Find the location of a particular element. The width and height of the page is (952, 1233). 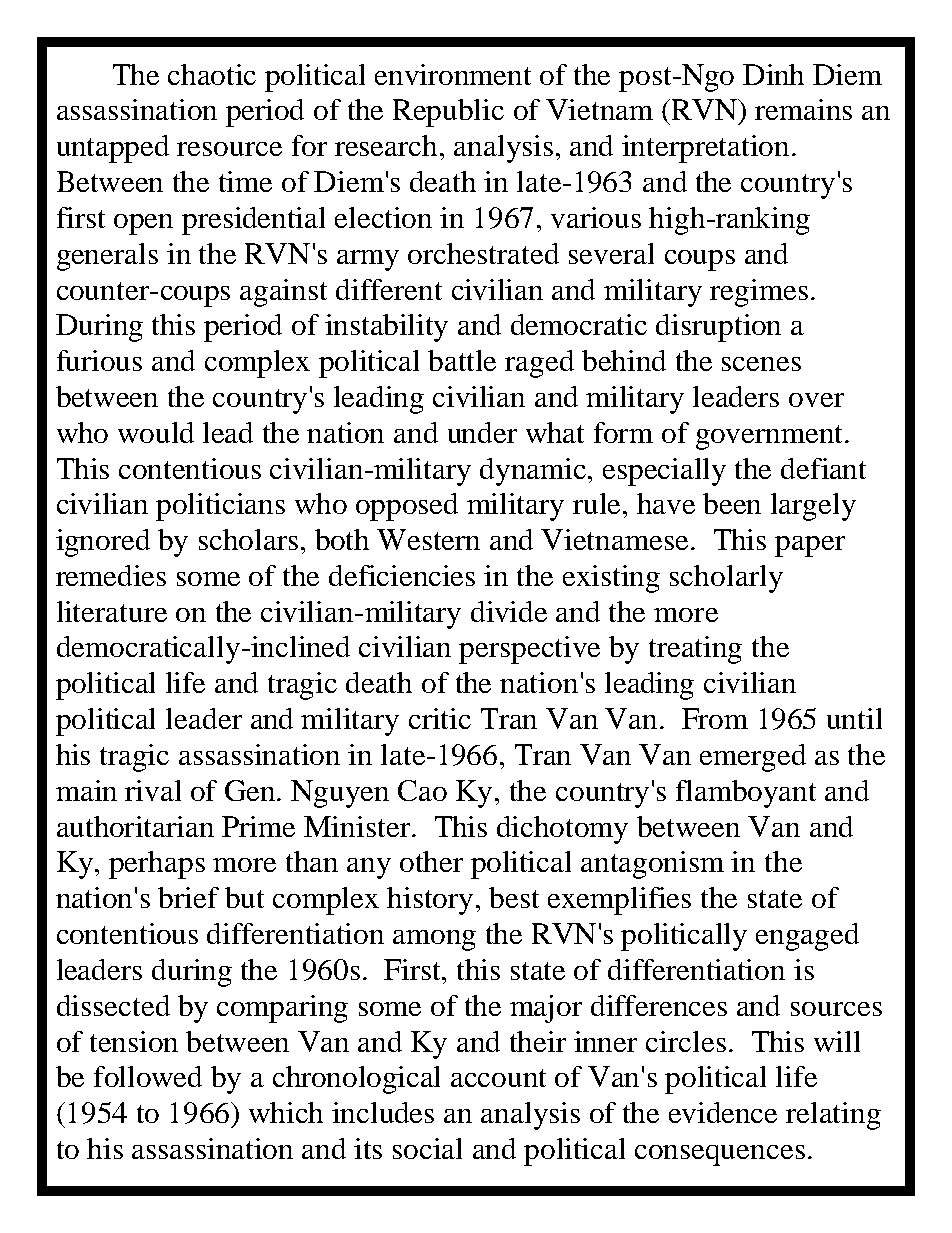

flamboyant is located at coordinates (746, 794).
